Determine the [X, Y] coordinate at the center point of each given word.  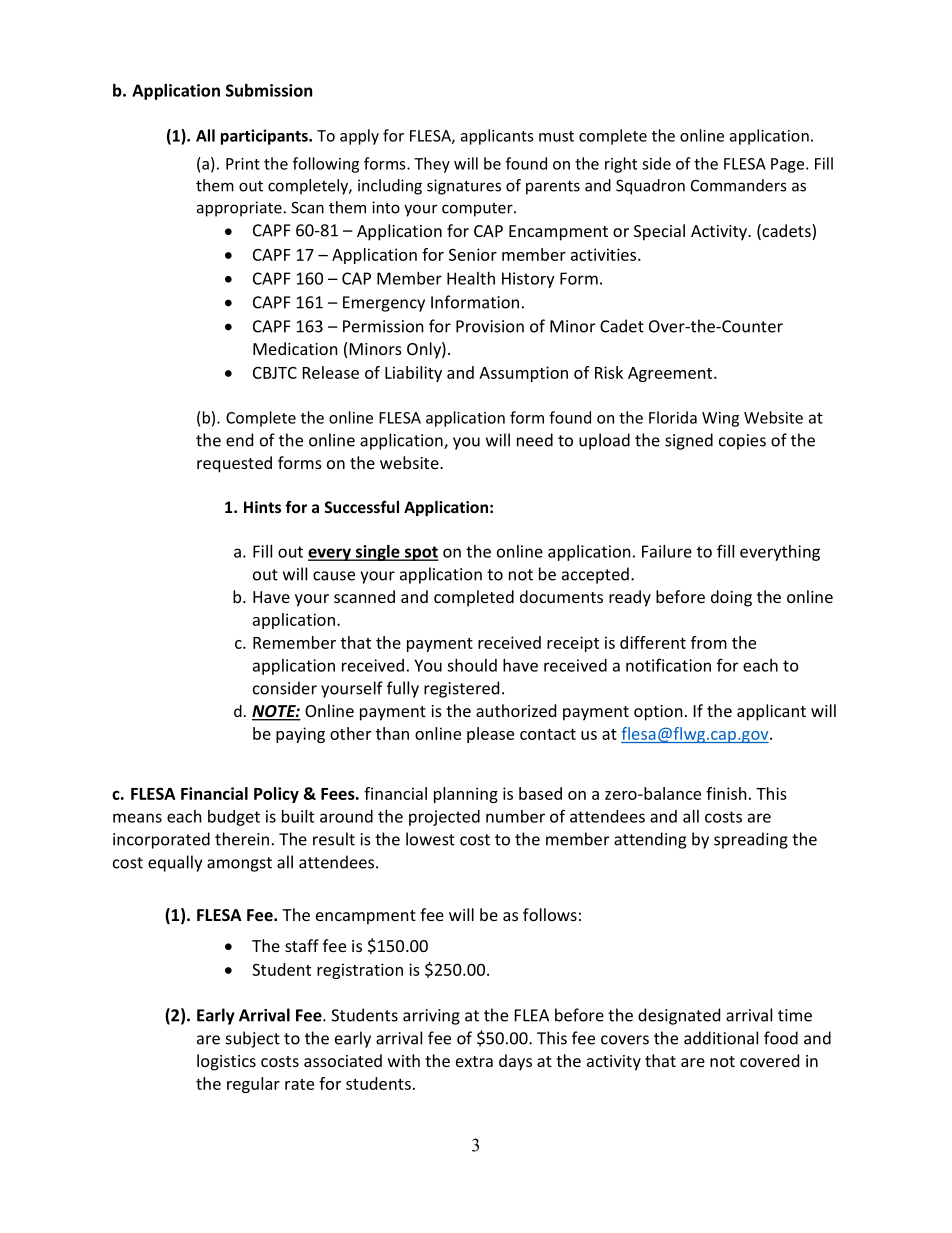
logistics [226, 1062]
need [535, 440]
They [432, 165]
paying [300, 735]
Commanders [739, 185]
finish [726, 793]
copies [742, 442]
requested [234, 464]
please [490, 735]
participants [265, 137]
